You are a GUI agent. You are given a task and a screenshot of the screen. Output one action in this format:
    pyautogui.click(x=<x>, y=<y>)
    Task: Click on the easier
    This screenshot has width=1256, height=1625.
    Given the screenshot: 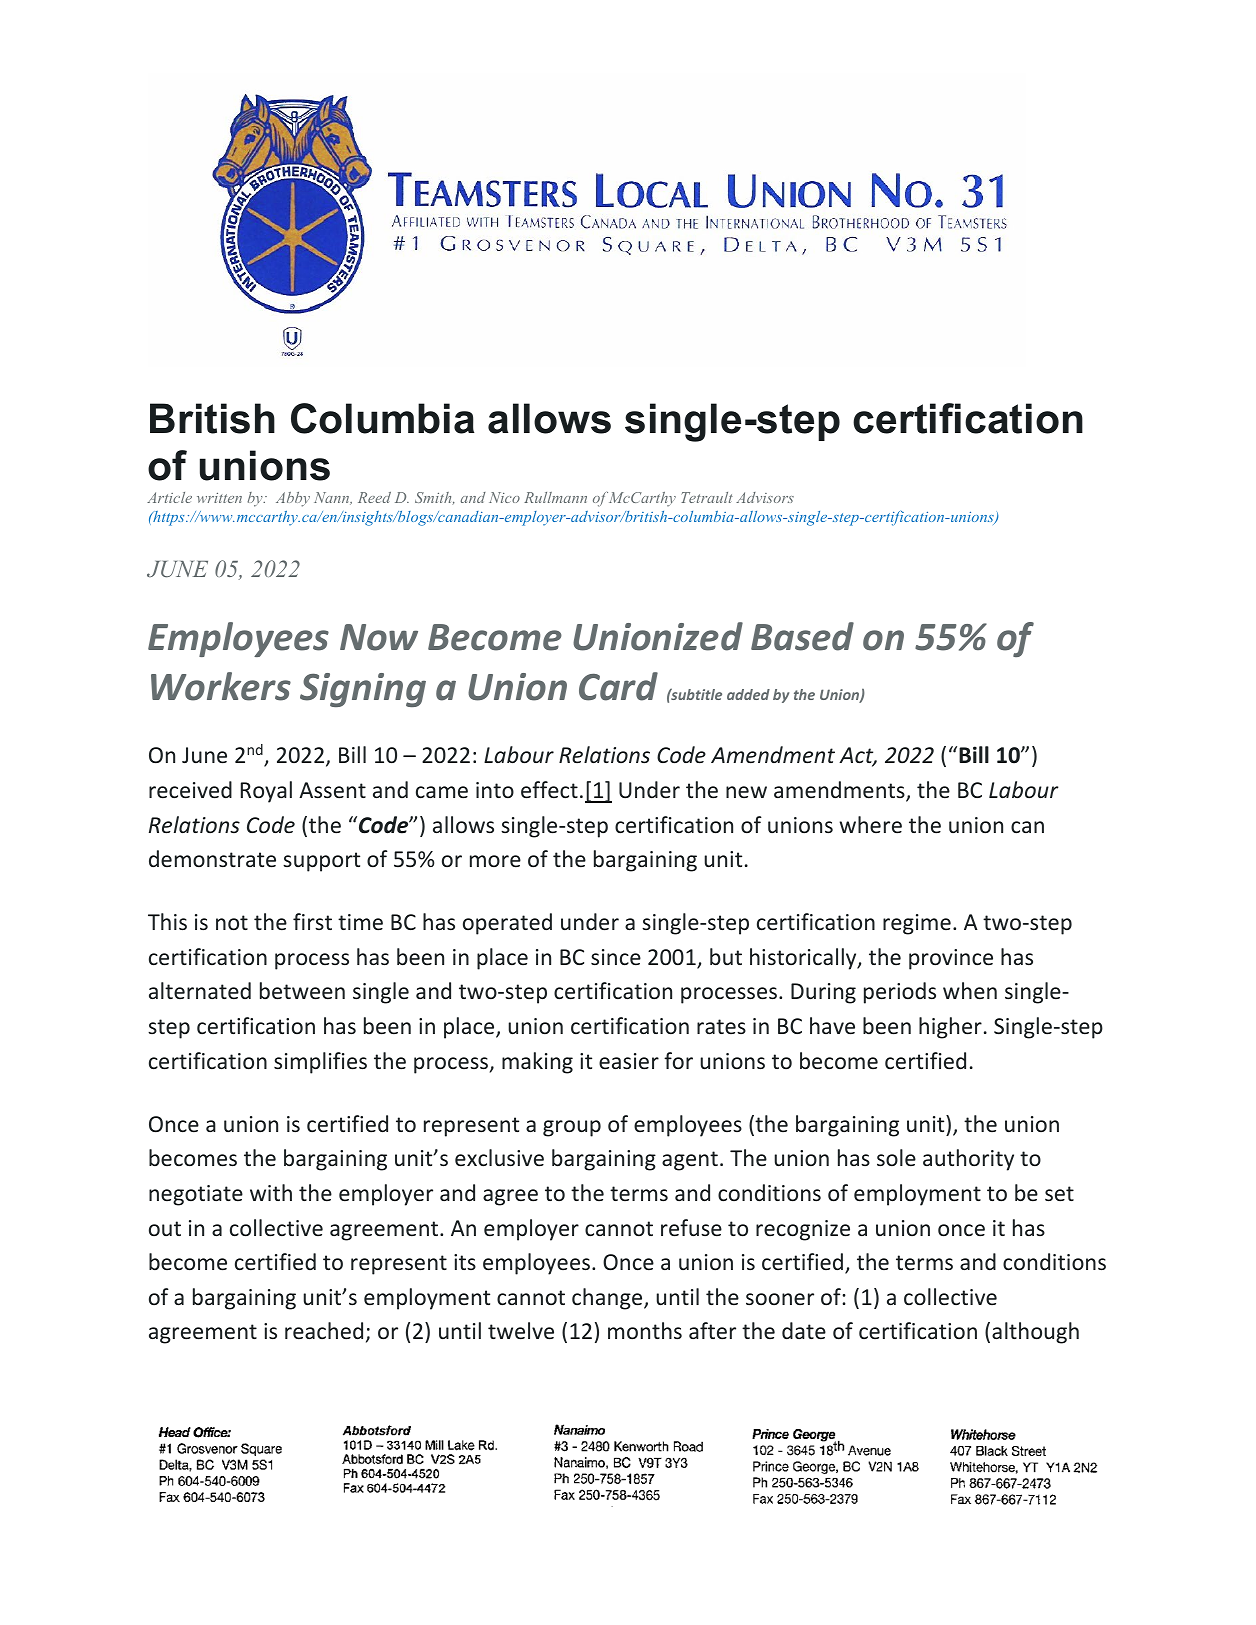 What is the action you would take?
    pyautogui.click(x=629, y=1061)
